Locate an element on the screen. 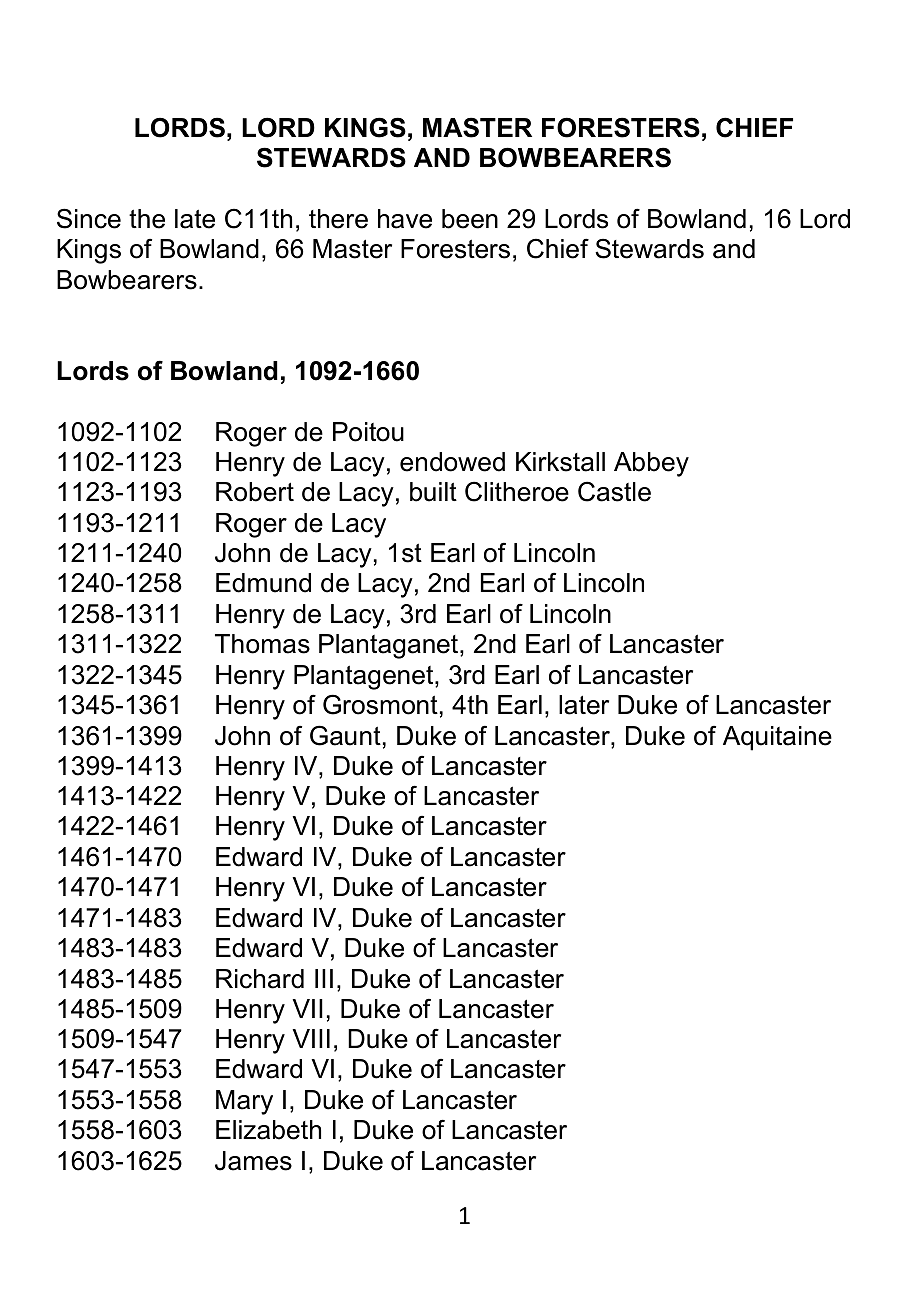 The height and width of the screenshot is (1310, 924). Thomas is located at coordinates (262, 644).
